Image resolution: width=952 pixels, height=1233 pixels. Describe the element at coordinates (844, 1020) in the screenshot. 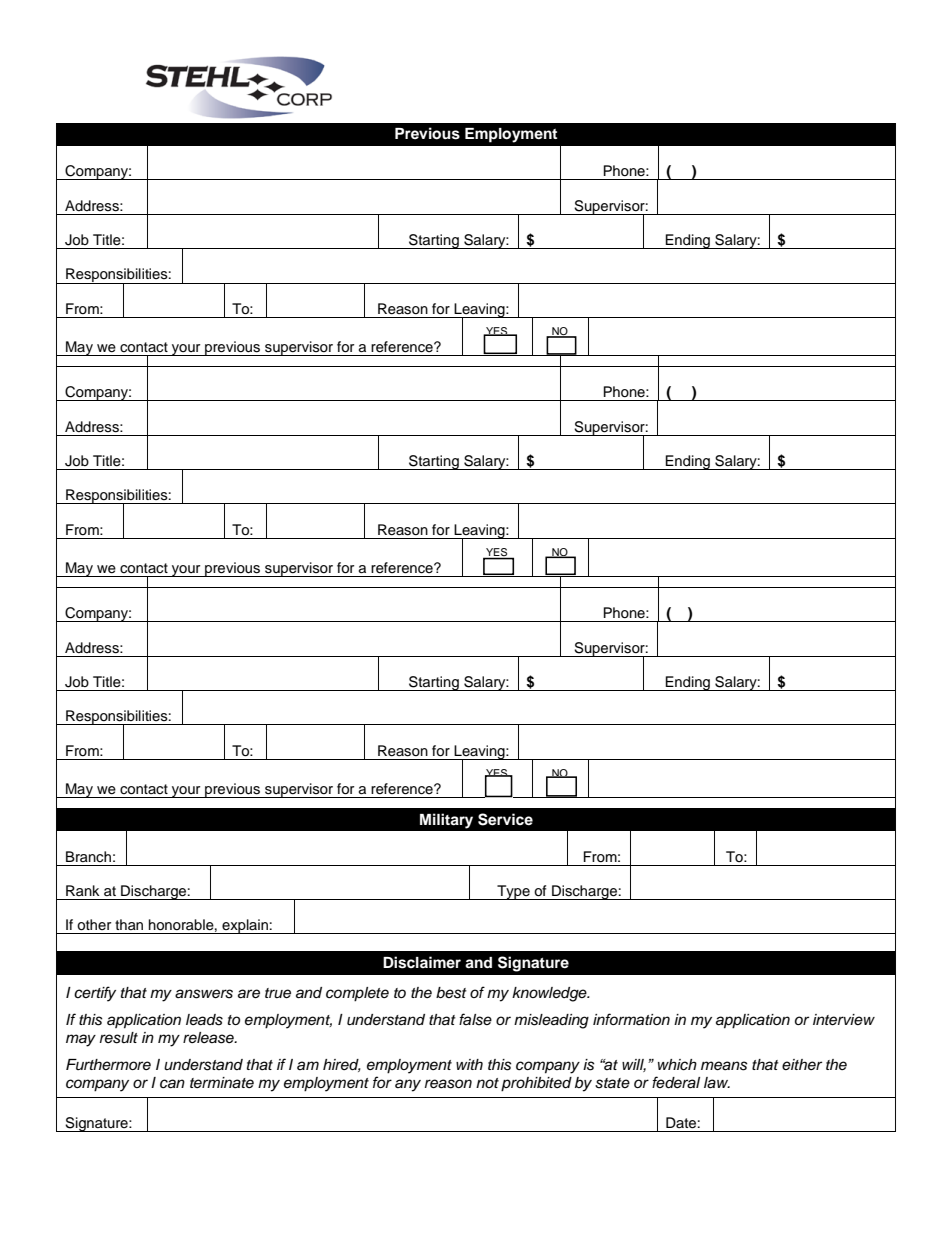

I see `interview` at that location.
